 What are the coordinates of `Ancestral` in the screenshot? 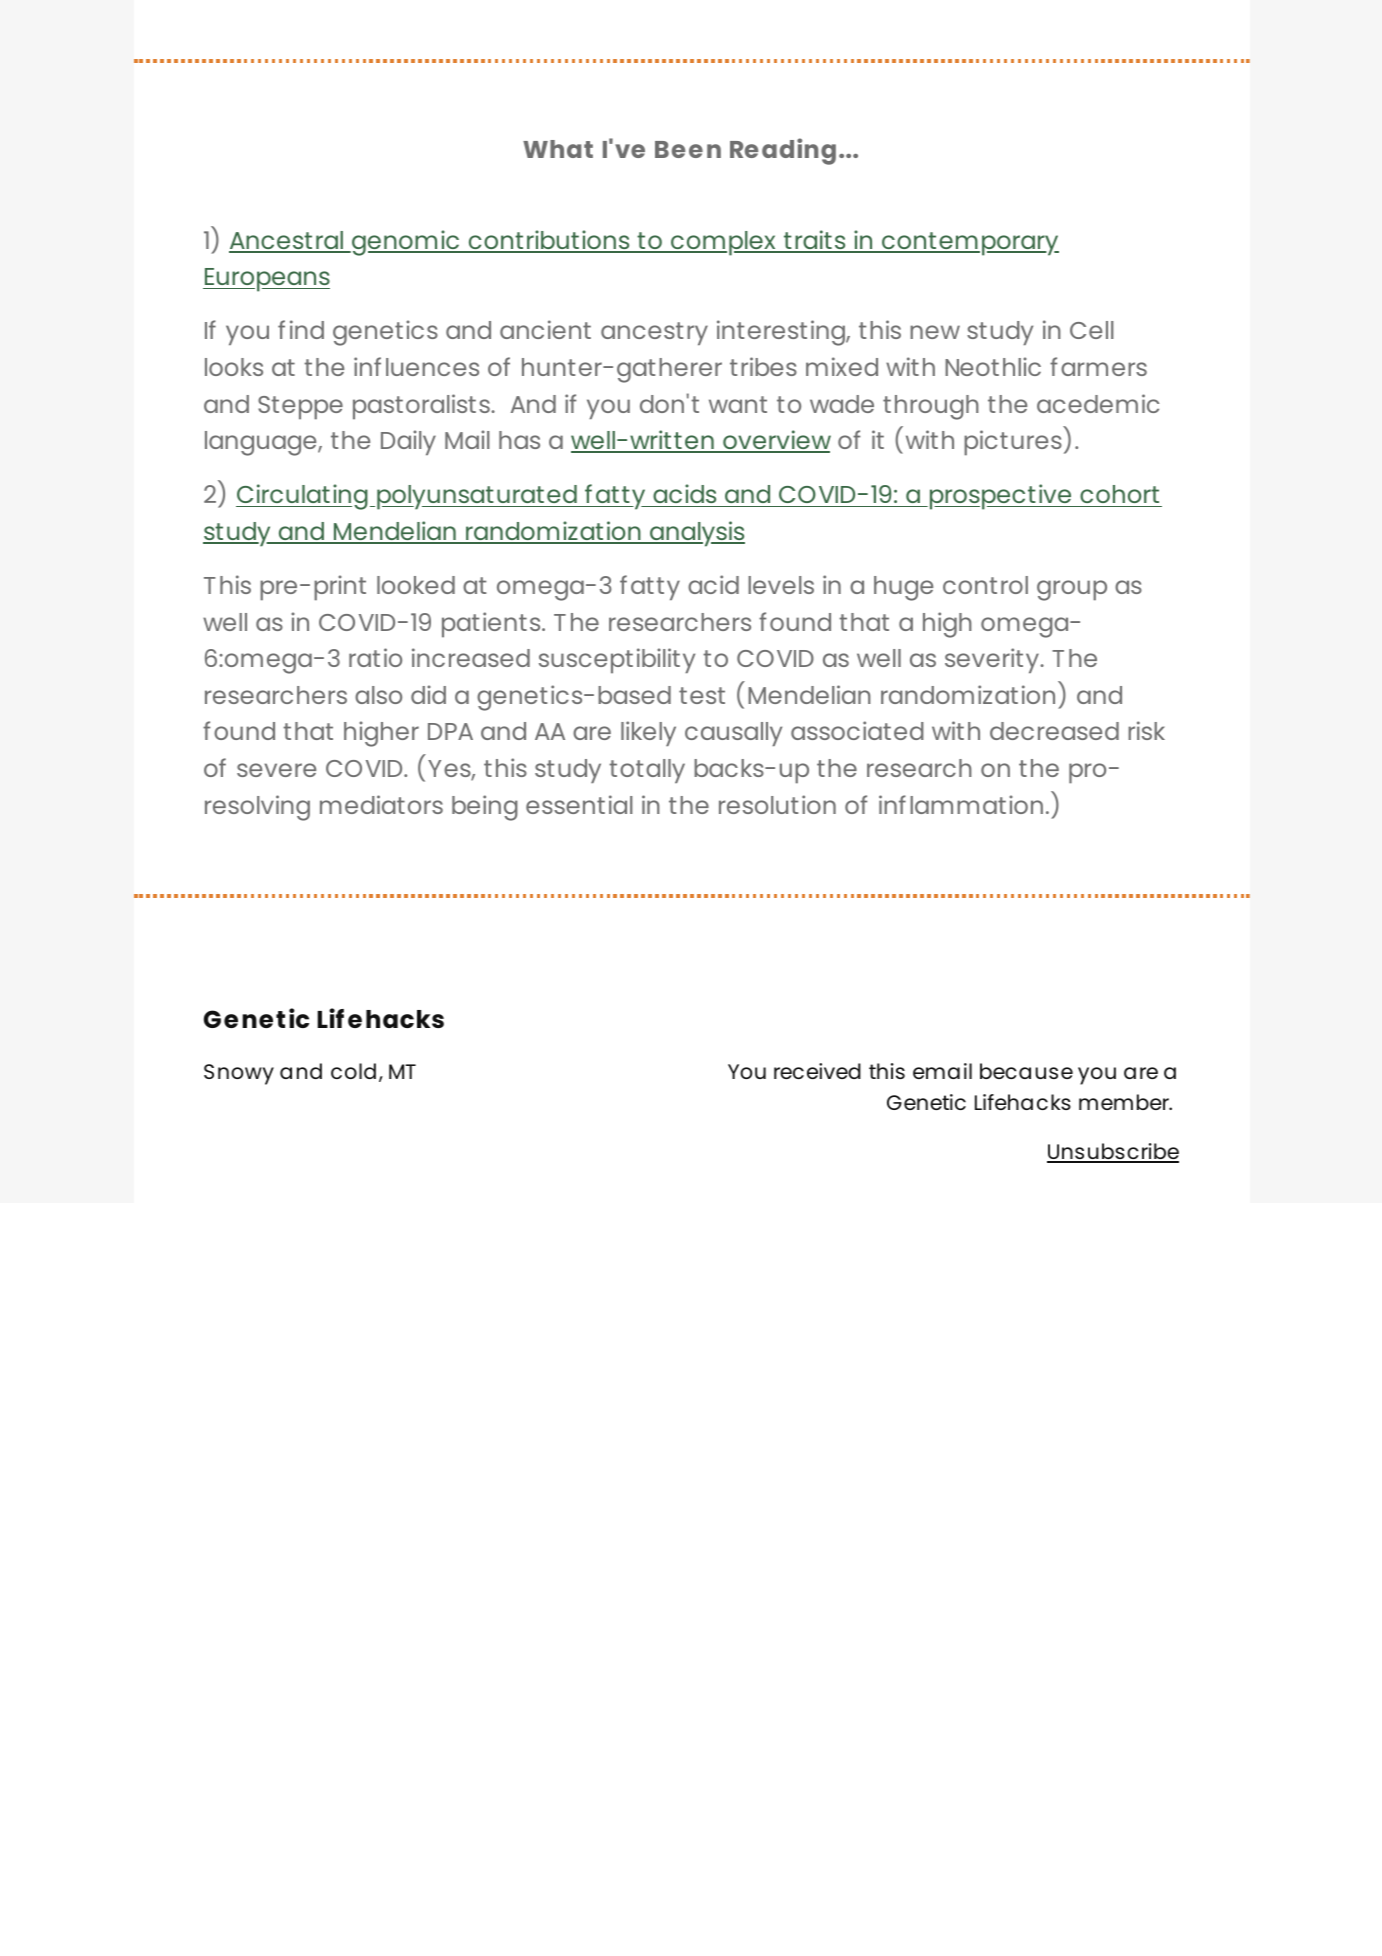 It's located at (287, 241).
